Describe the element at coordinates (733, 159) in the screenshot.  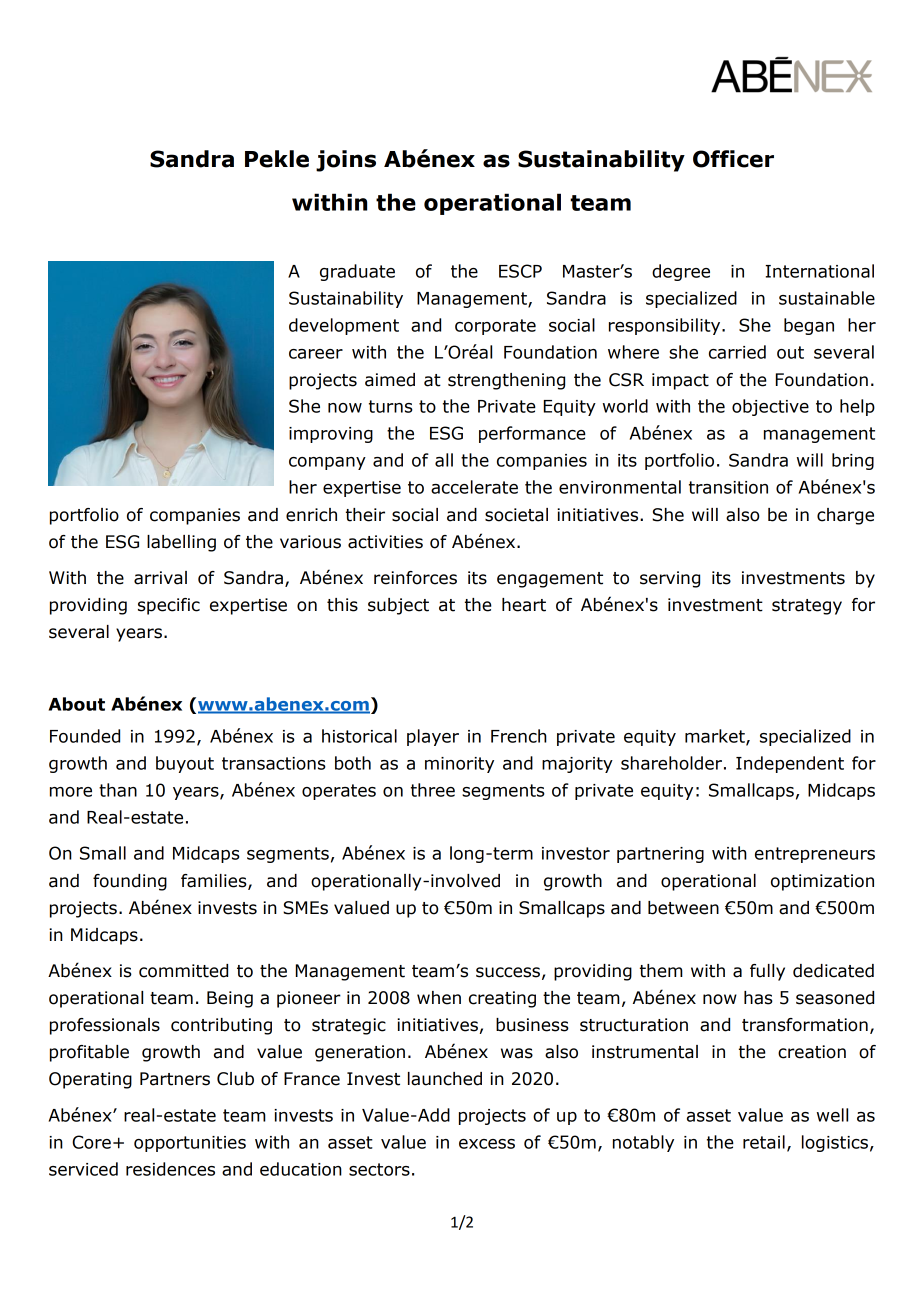
I see `Officer` at that location.
